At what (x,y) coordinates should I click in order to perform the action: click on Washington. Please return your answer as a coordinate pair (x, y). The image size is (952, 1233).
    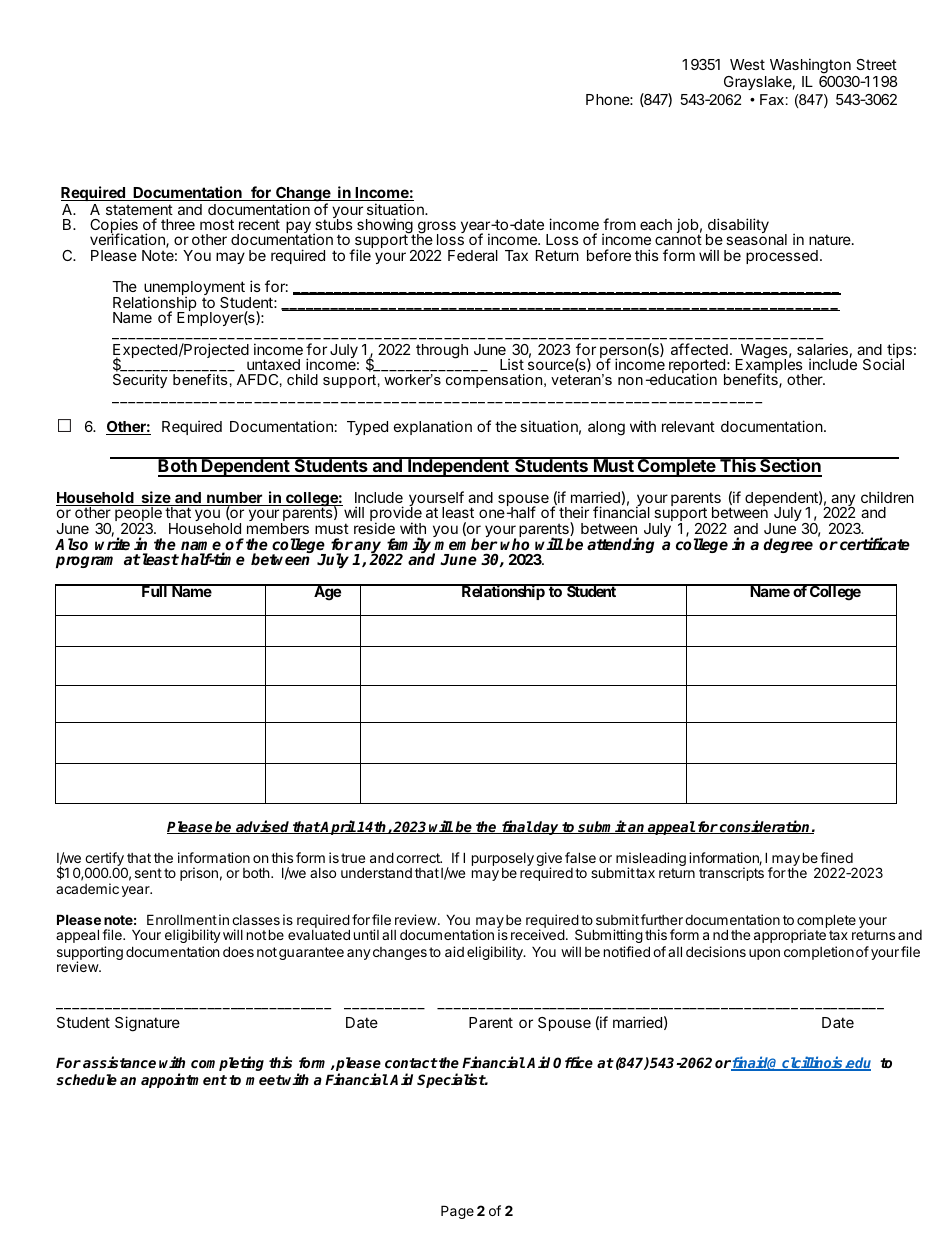
    Looking at the image, I should click on (810, 66).
